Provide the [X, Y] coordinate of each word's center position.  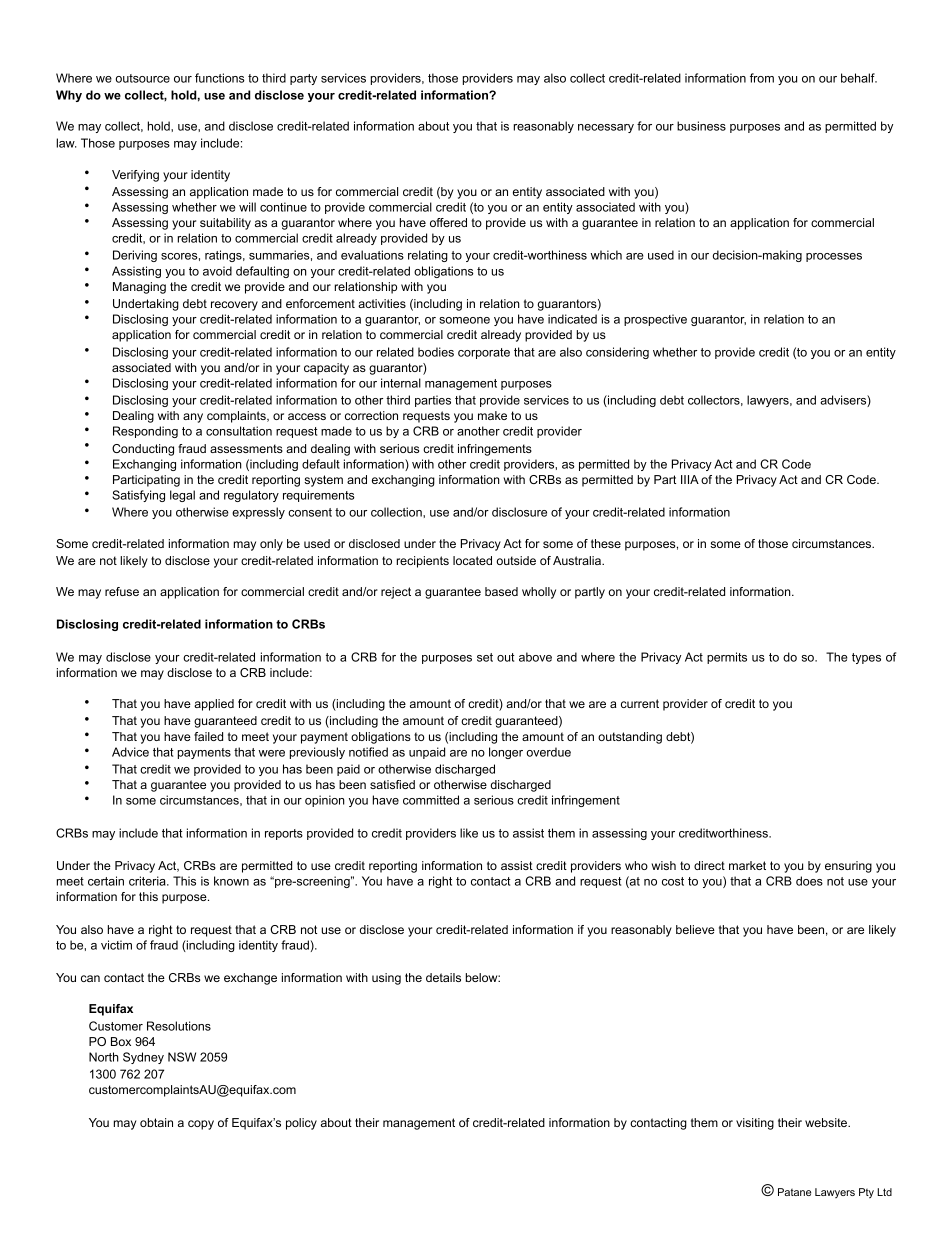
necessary [606, 128]
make [492, 415]
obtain [156, 1122]
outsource [142, 78]
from [762, 78]
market [747, 865]
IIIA [690, 479]
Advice [130, 752]
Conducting [143, 450]
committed [431, 800]
